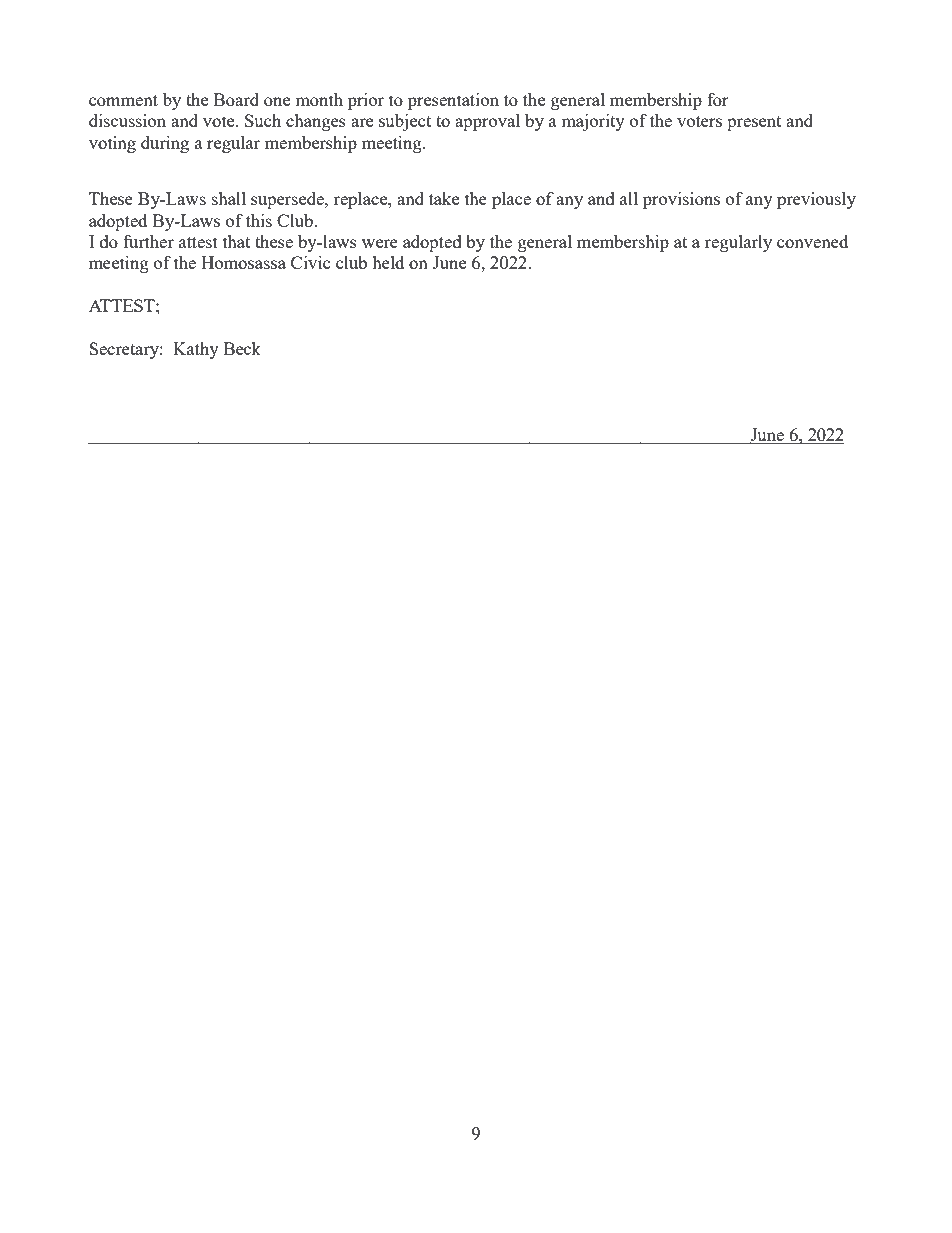  Describe the element at coordinates (718, 99) in the screenshot. I see `for` at that location.
